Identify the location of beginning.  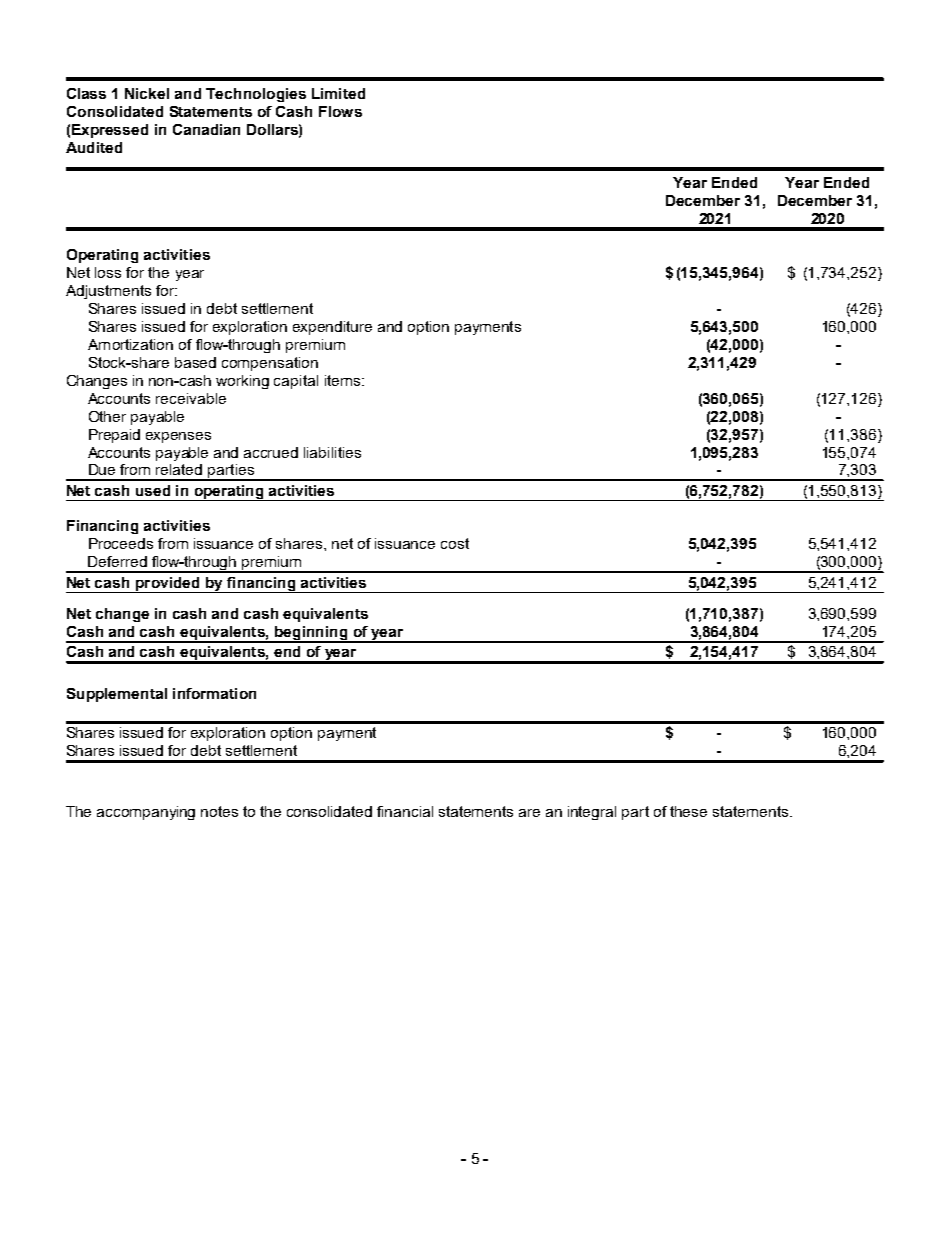
(311, 634).
